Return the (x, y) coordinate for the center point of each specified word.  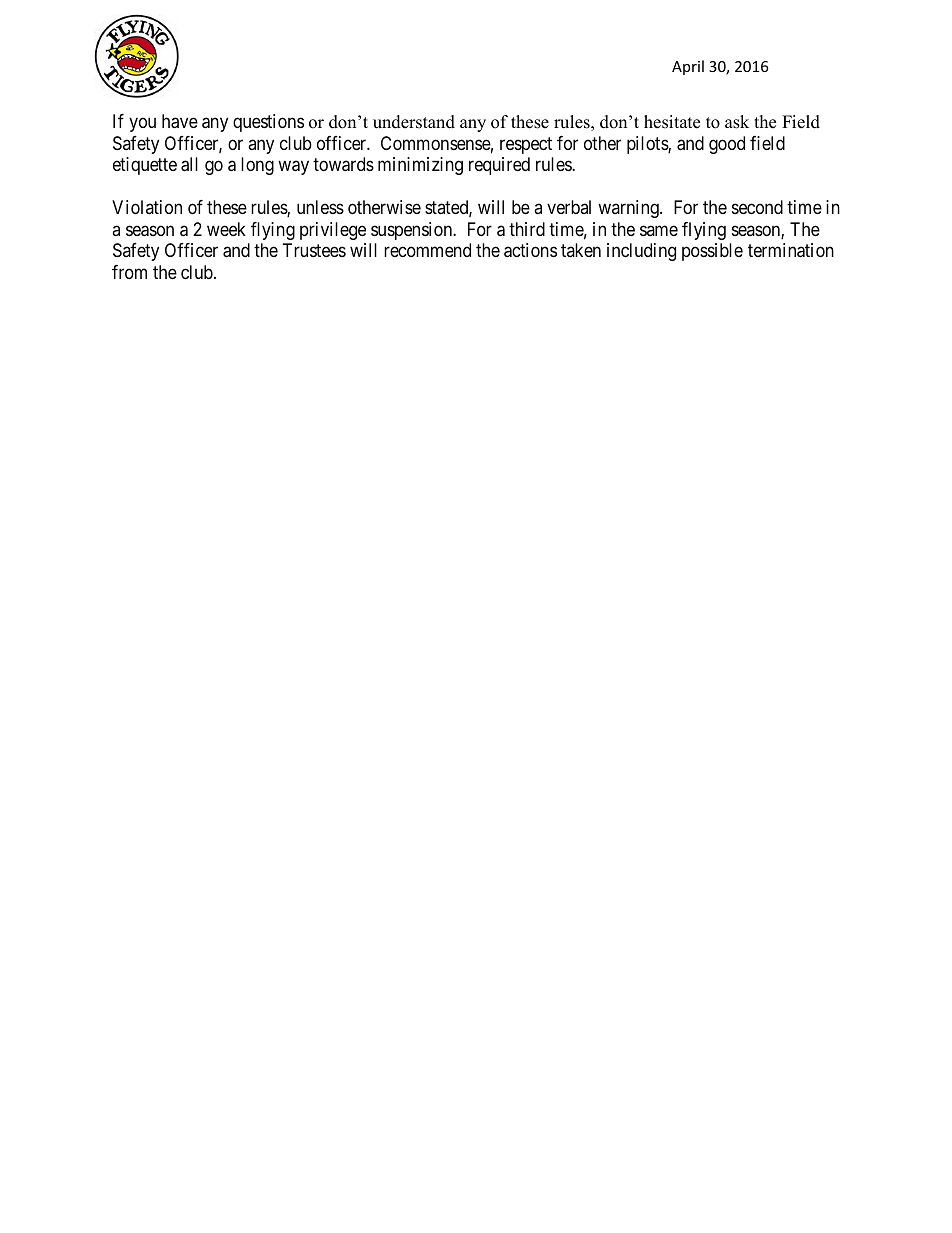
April (688, 67)
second (757, 207)
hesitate (672, 122)
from (129, 272)
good (727, 145)
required (499, 166)
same (659, 230)
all (189, 164)
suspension (413, 231)
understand (414, 122)
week (226, 229)
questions (268, 123)
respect (526, 145)
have (180, 121)
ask (737, 122)
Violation (147, 207)
